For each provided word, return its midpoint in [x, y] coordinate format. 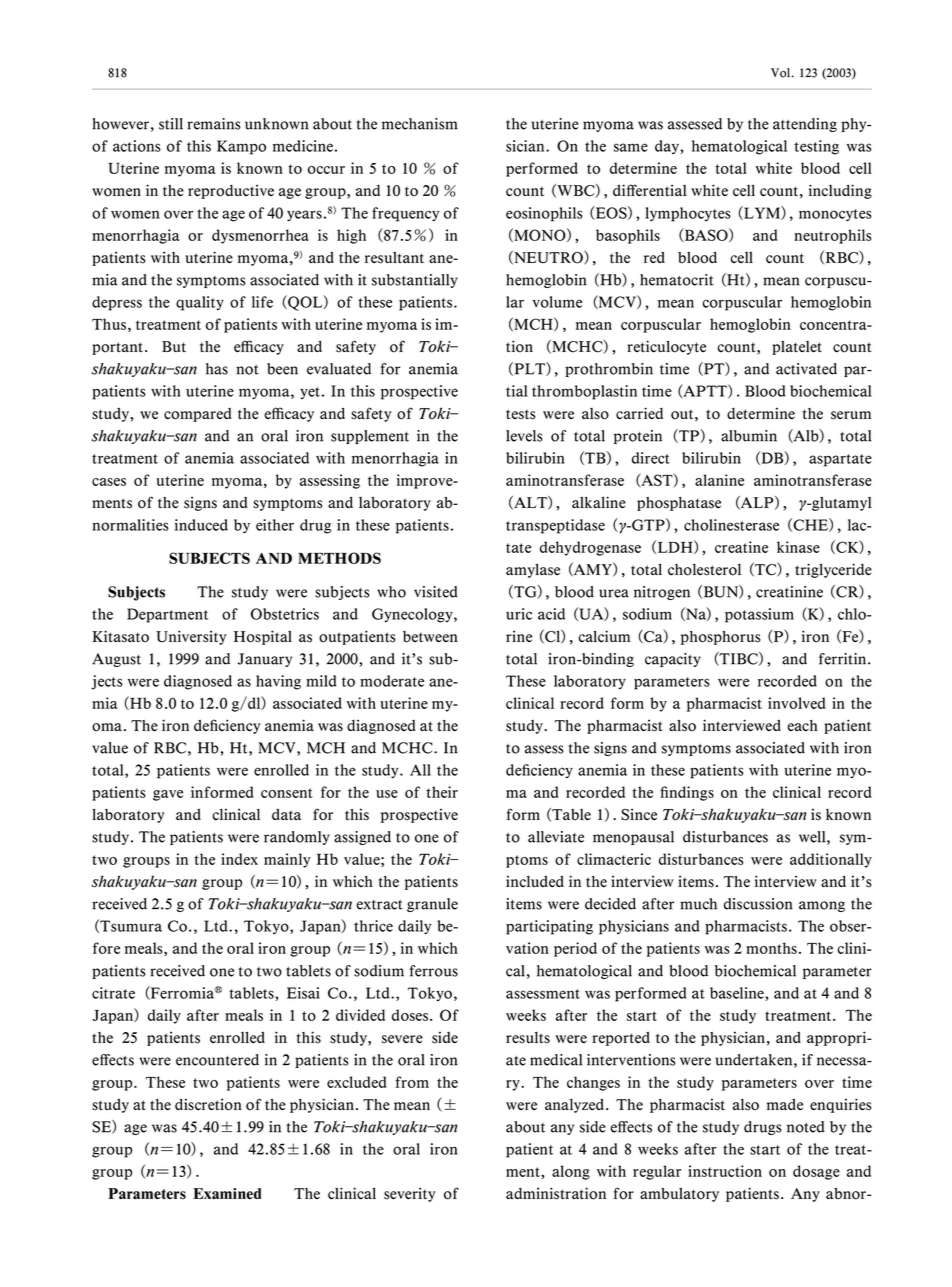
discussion [758, 904]
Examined [227, 1193]
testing [816, 147]
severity [409, 1194]
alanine [719, 480]
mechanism [420, 124]
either [275, 525]
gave [168, 795]
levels [524, 436]
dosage [816, 1172]
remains [214, 124]
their [442, 792]
